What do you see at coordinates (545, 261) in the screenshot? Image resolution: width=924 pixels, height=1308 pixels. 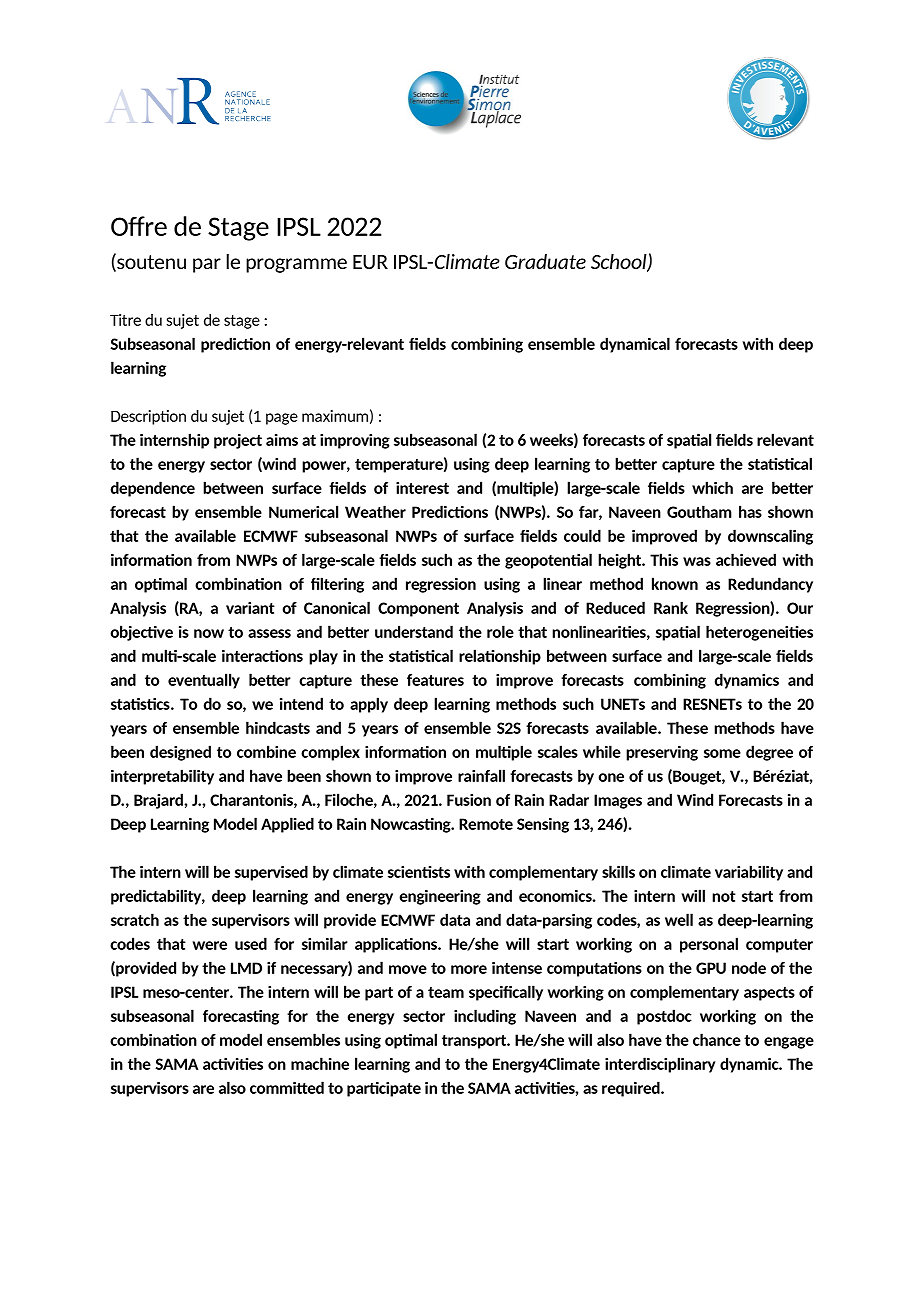 I see `Graduate` at bounding box center [545, 261].
